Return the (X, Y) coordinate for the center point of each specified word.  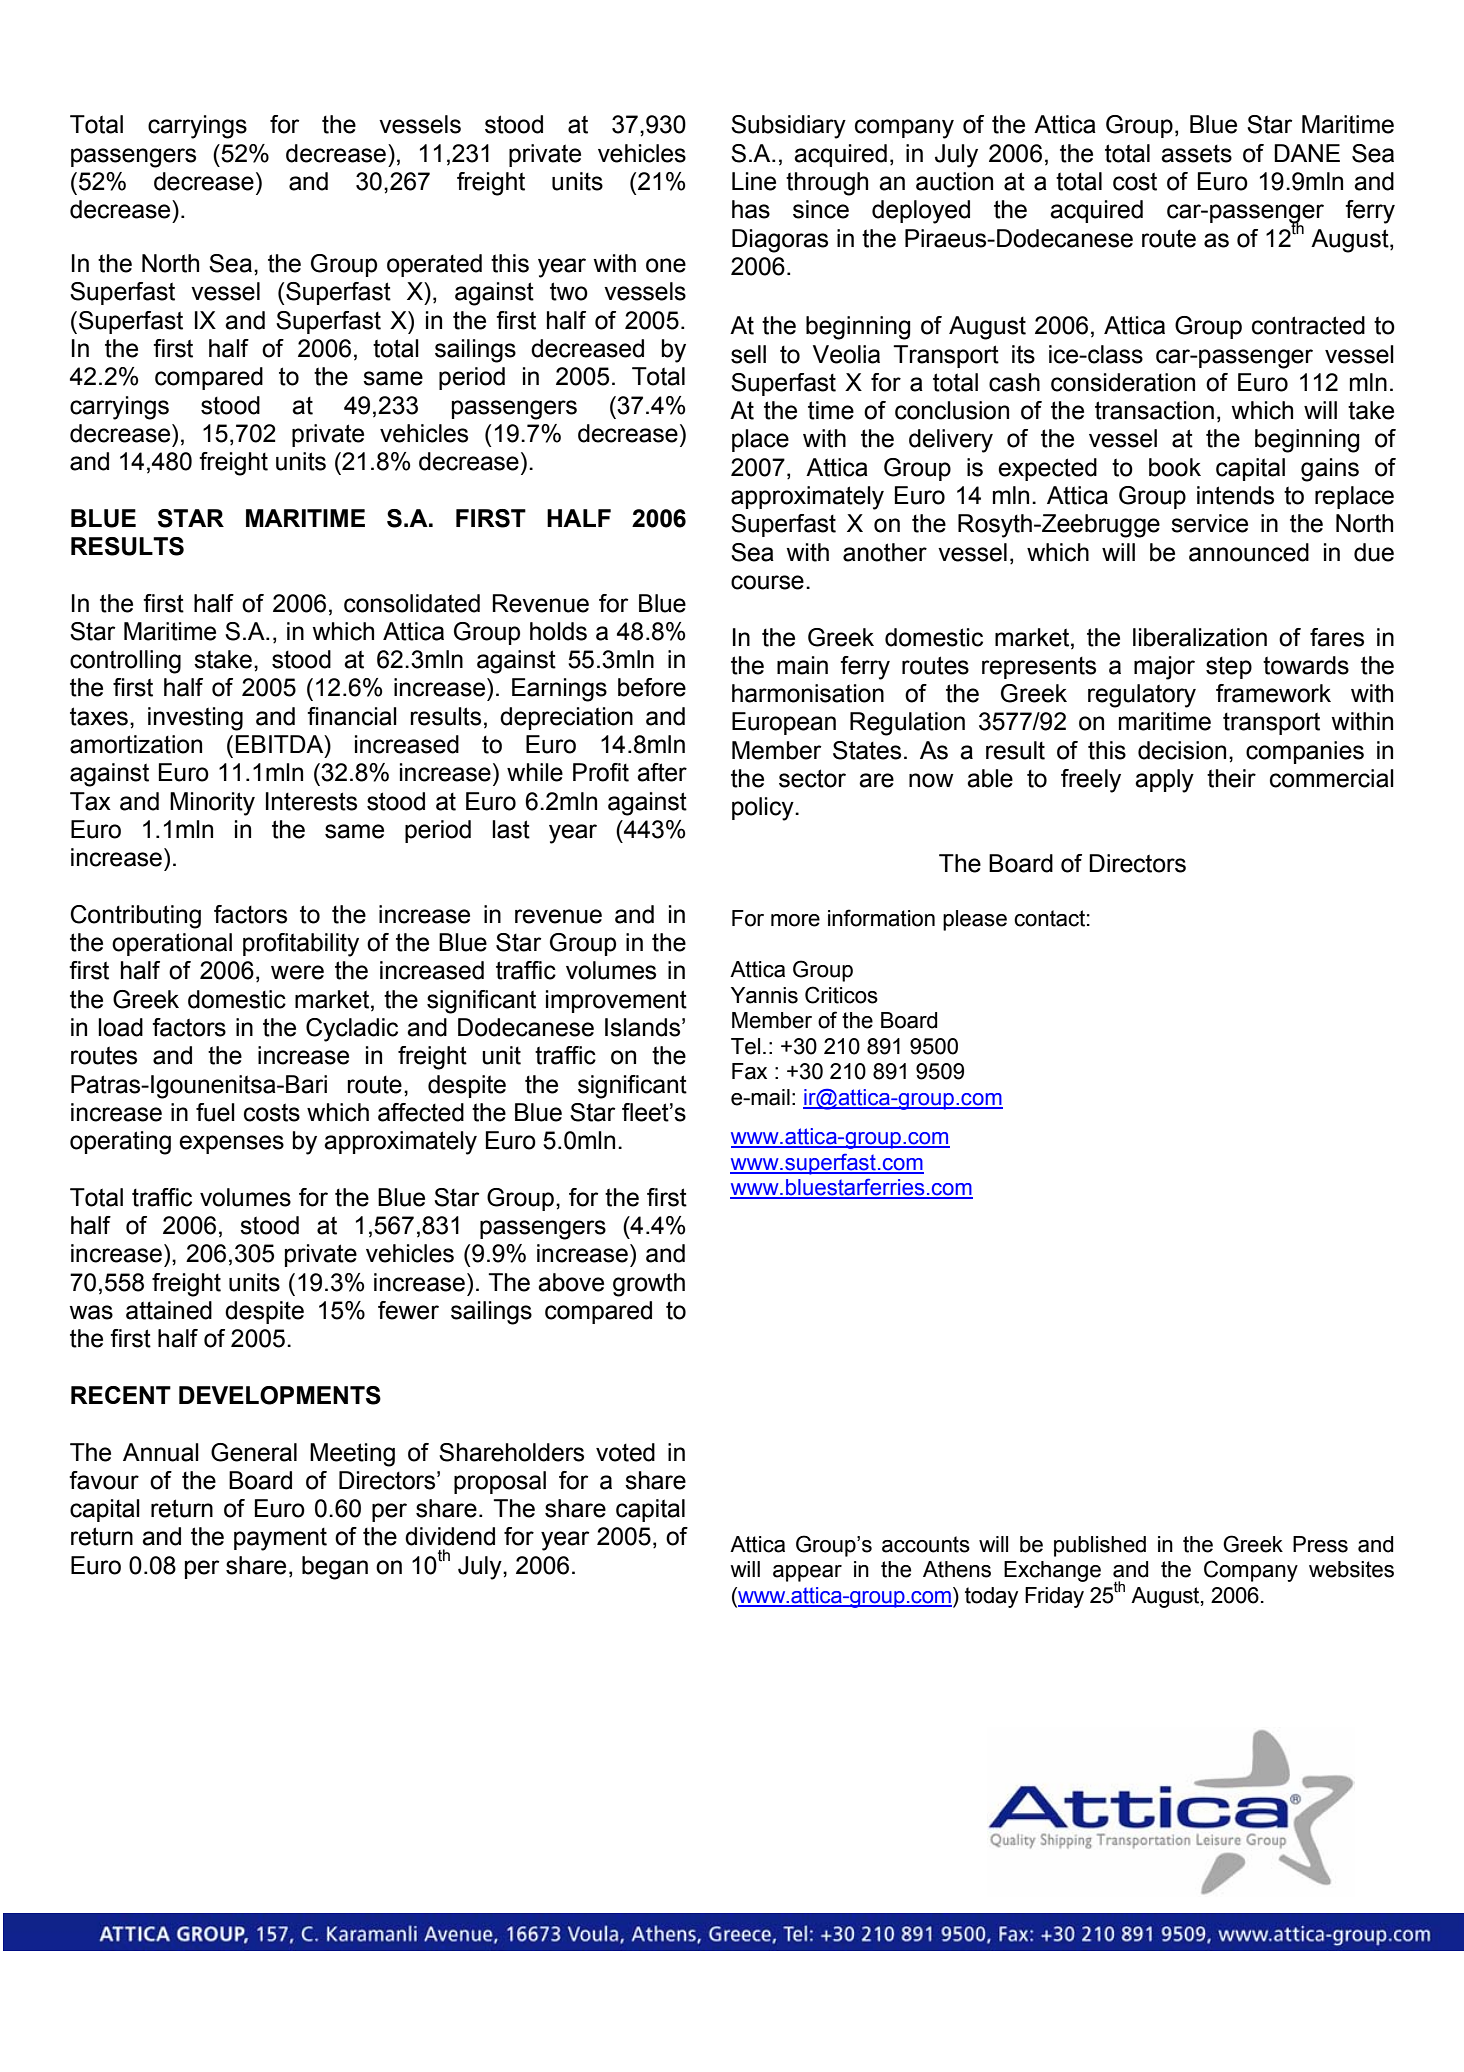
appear (807, 1573)
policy (764, 809)
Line (754, 181)
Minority (212, 804)
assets (1196, 154)
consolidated (412, 603)
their (1231, 778)
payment (280, 1539)
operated (434, 265)
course (767, 582)
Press (1320, 1544)
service (1209, 523)
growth (649, 1285)
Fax (749, 1071)
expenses (231, 1144)
